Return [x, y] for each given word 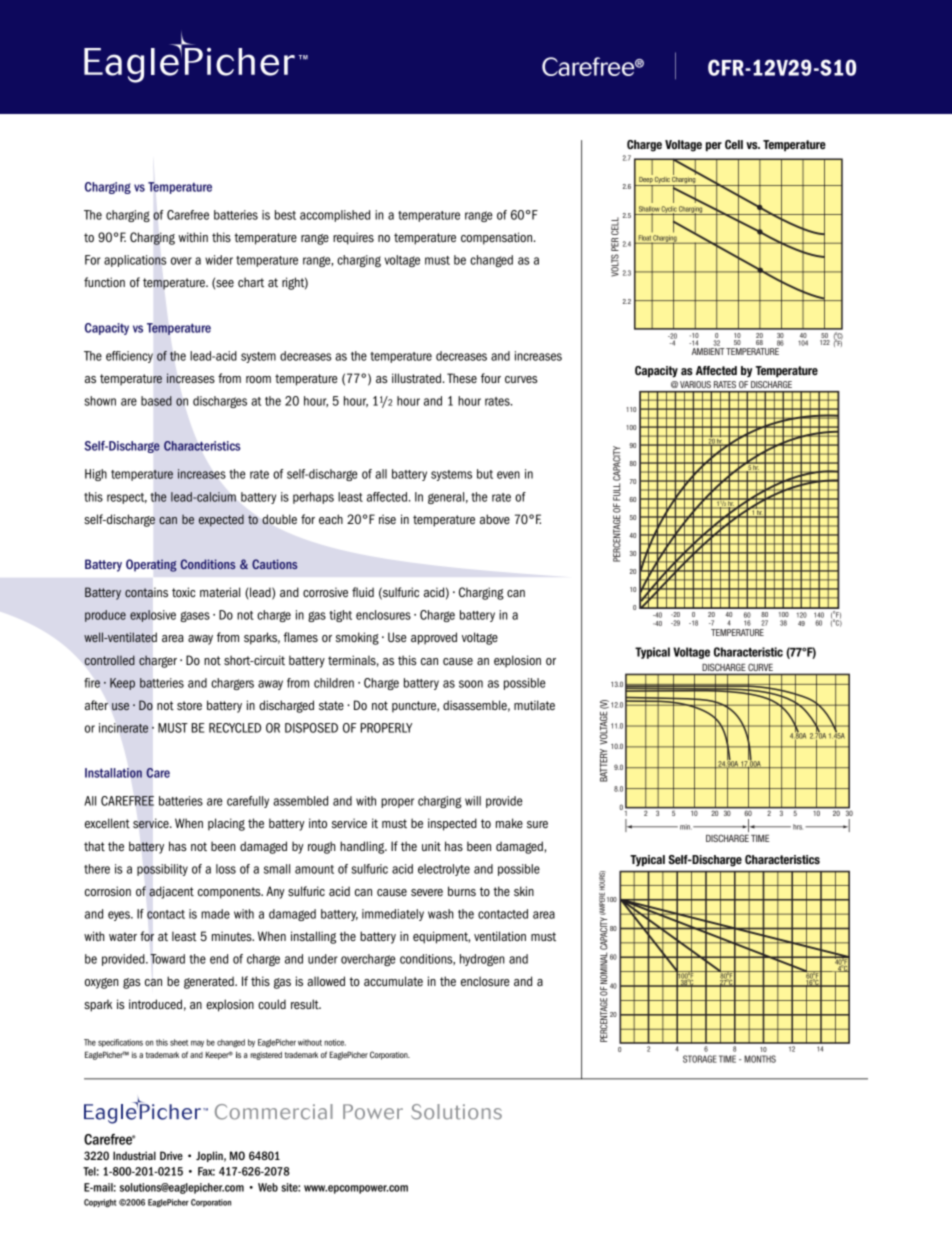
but [485, 474]
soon [471, 684]
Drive [171, 1155]
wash [441, 914]
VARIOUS [695, 384]
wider [219, 260]
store [189, 705]
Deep [645, 181]
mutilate [534, 705]
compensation [498, 238]
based [156, 401]
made [215, 914]
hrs [798, 827]
